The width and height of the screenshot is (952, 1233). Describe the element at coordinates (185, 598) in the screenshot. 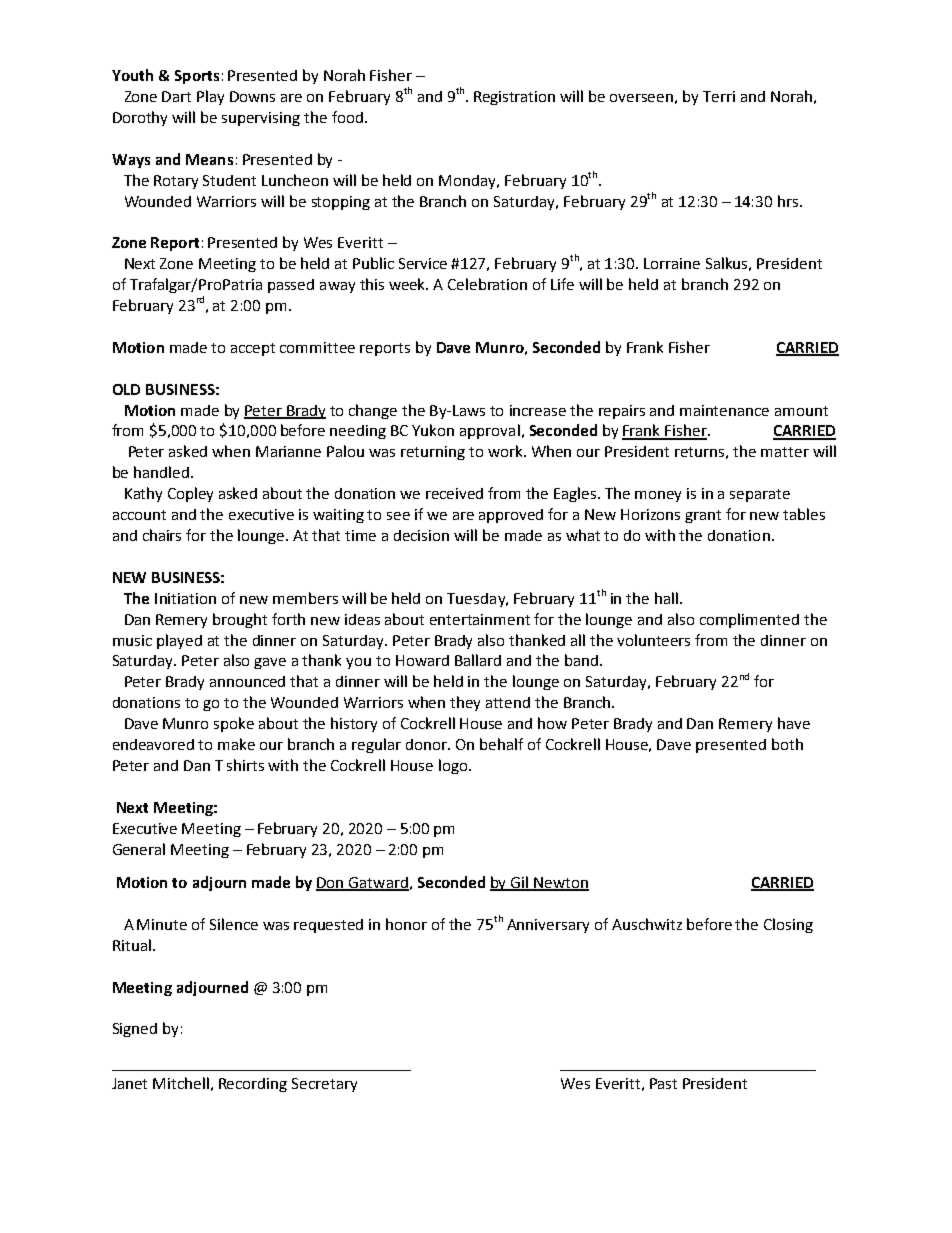

I see `Initiation` at that location.
